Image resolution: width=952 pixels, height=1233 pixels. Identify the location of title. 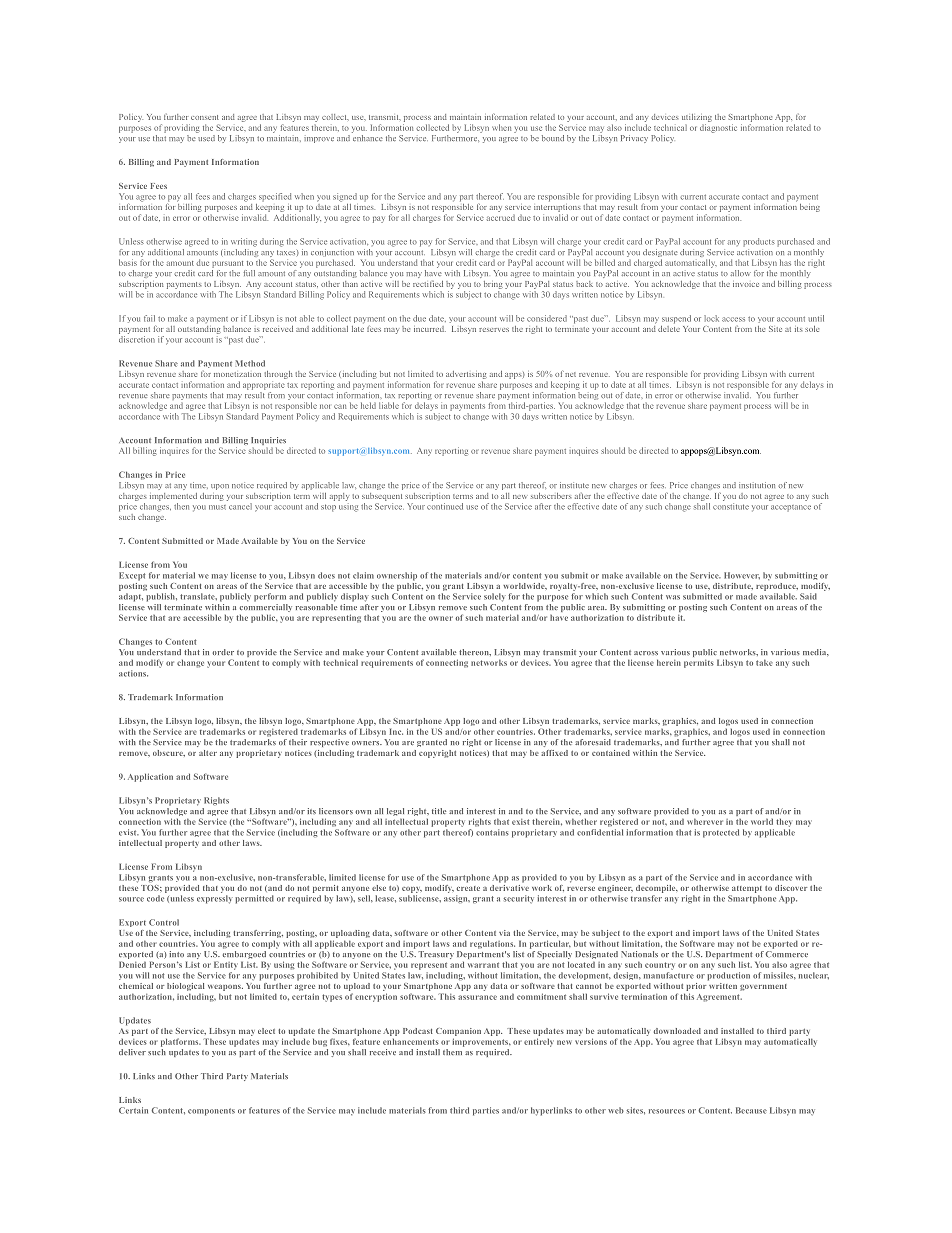
(439, 811).
